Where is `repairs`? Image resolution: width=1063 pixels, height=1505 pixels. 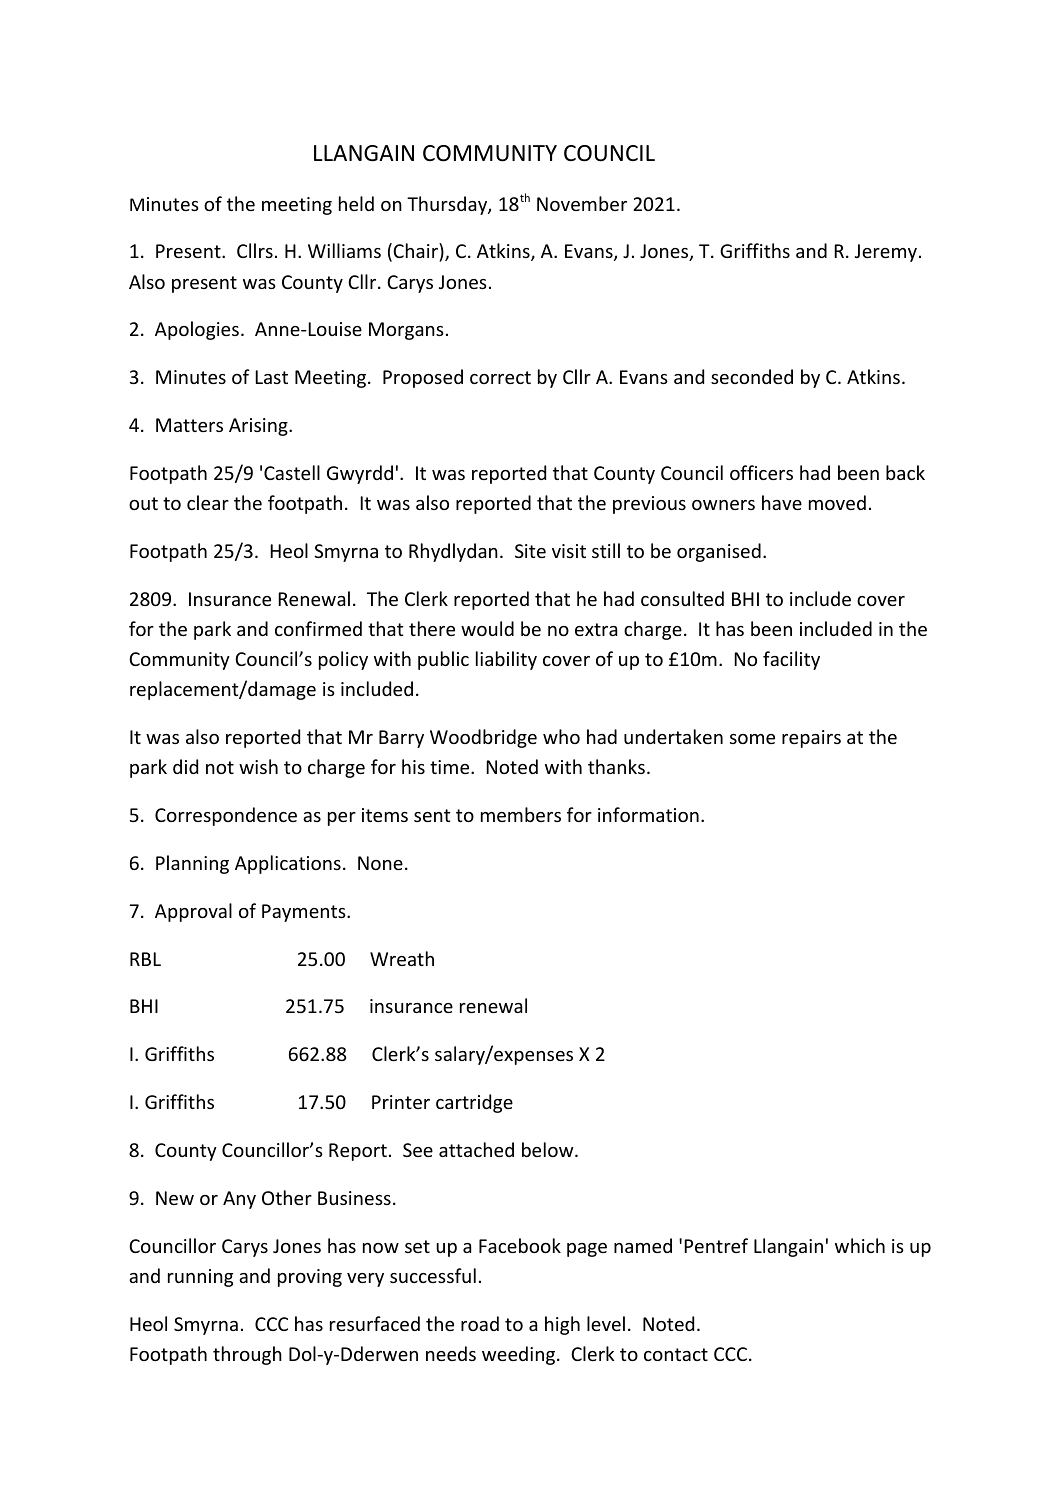 repairs is located at coordinates (811, 739).
